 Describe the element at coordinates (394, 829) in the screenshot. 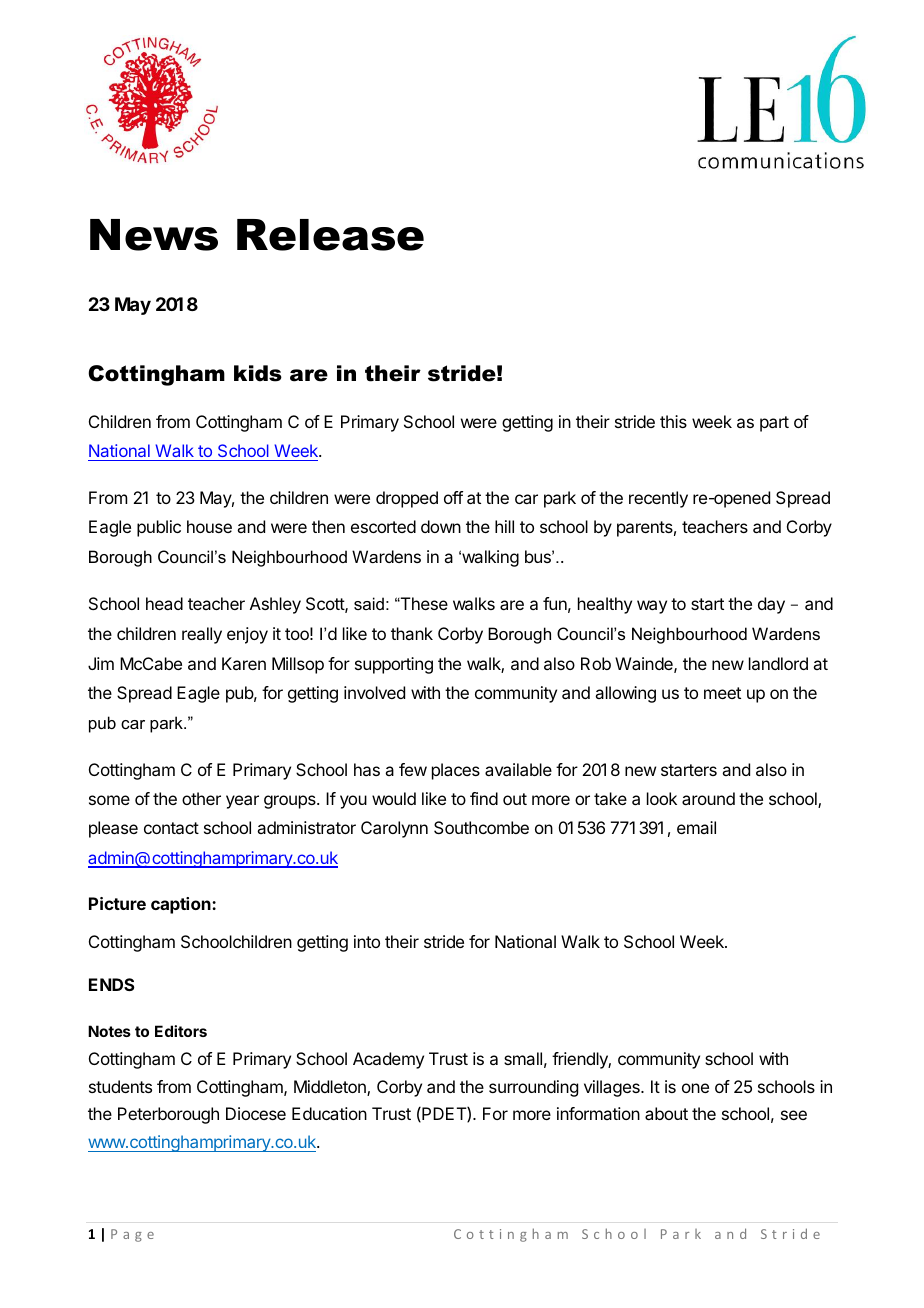

I see `Carolynn` at that location.
